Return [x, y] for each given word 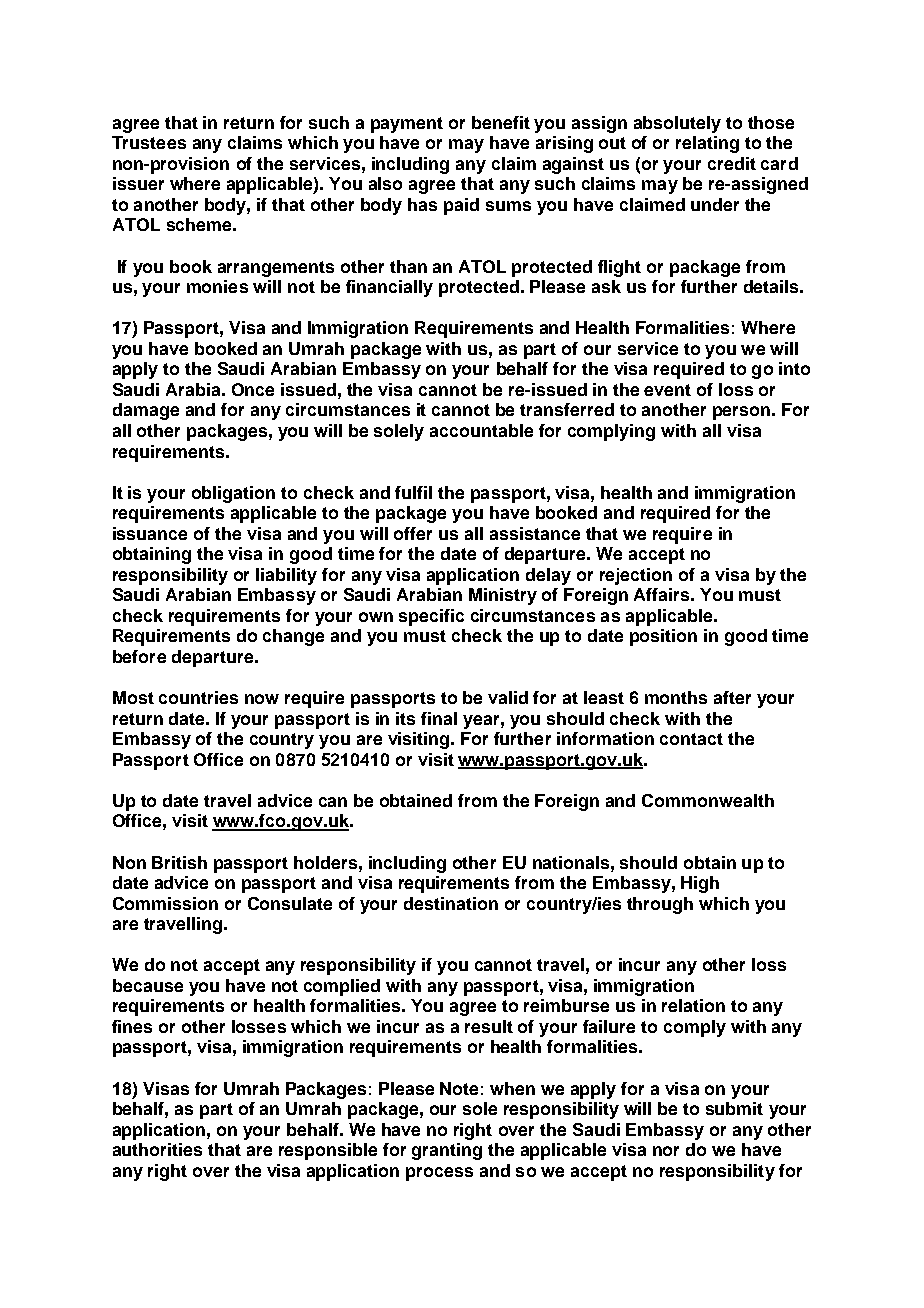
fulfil [413, 492]
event [667, 390]
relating [707, 144]
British [179, 862]
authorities [157, 1149]
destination [451, 903]
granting [447, 1151]
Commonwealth [708, 800]
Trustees [149, 142]
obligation [233, 494]
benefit [501, 122]
